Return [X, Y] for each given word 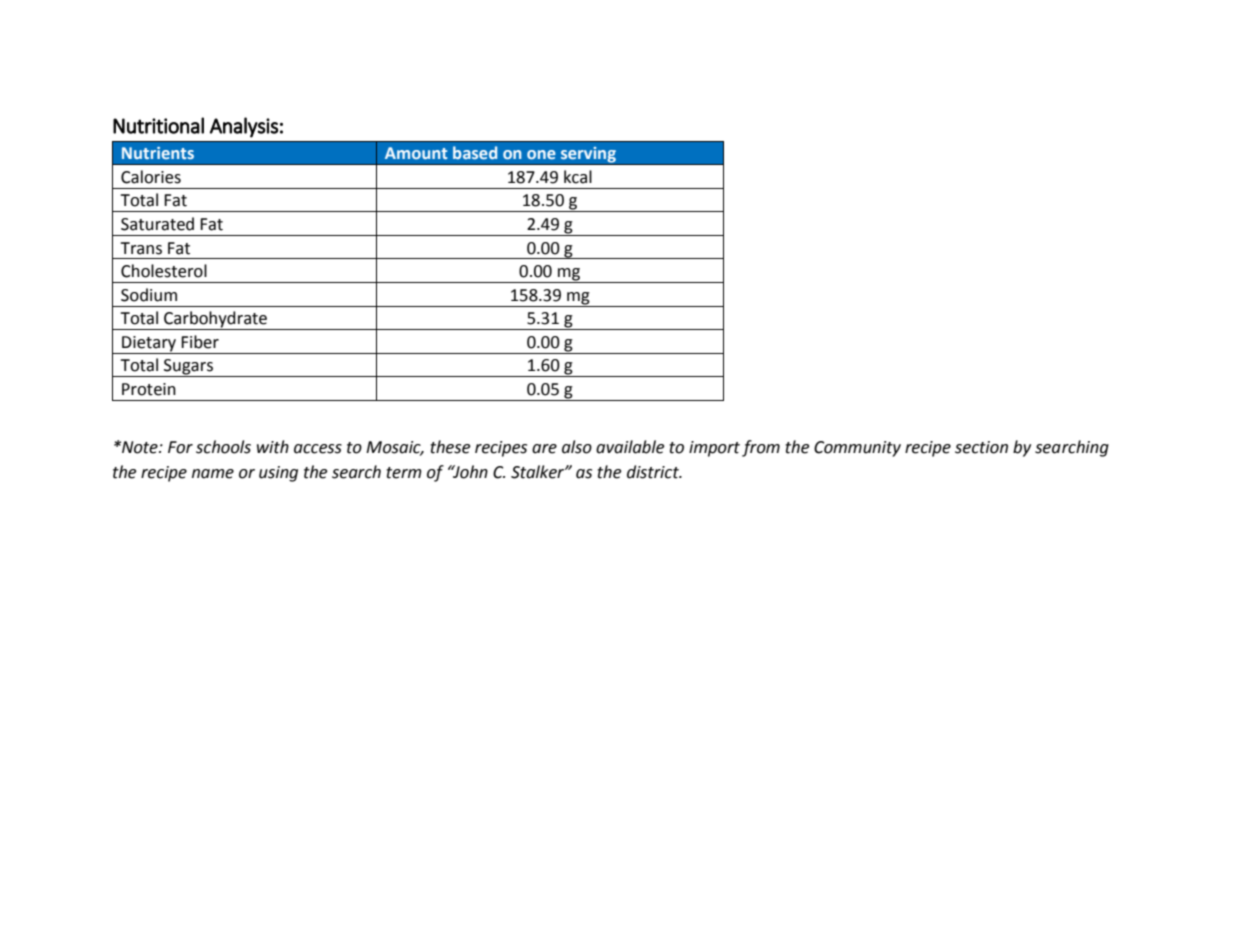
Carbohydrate [215, 320]
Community [857, 449]
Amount [416, 153]
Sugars [188, 368]
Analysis [244, 127]
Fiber [200, 342]
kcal [578, 177]
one [541, 154]
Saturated [157, 224]
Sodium [149, 295]
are [544, 449]
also [577, 447]
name [213, 474]
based [475, 152]
